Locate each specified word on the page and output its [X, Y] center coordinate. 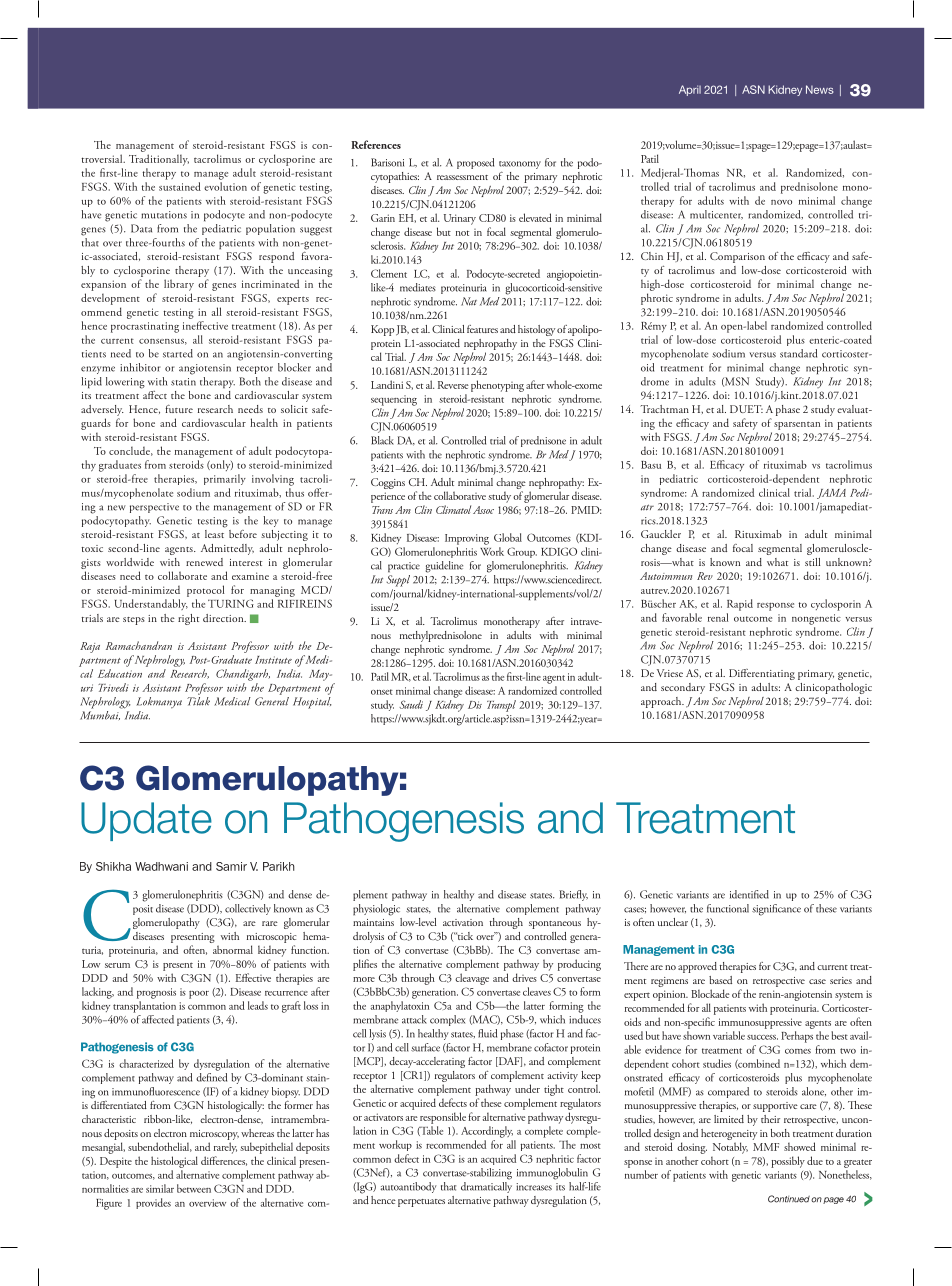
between [194, 1188]
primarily [225, 479]
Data [141, 228]
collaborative [460, 495]
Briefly [573, 895]
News [820, 89]
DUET [746, 409]
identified [749, 894]
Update [146, 821]
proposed [475, 163]
